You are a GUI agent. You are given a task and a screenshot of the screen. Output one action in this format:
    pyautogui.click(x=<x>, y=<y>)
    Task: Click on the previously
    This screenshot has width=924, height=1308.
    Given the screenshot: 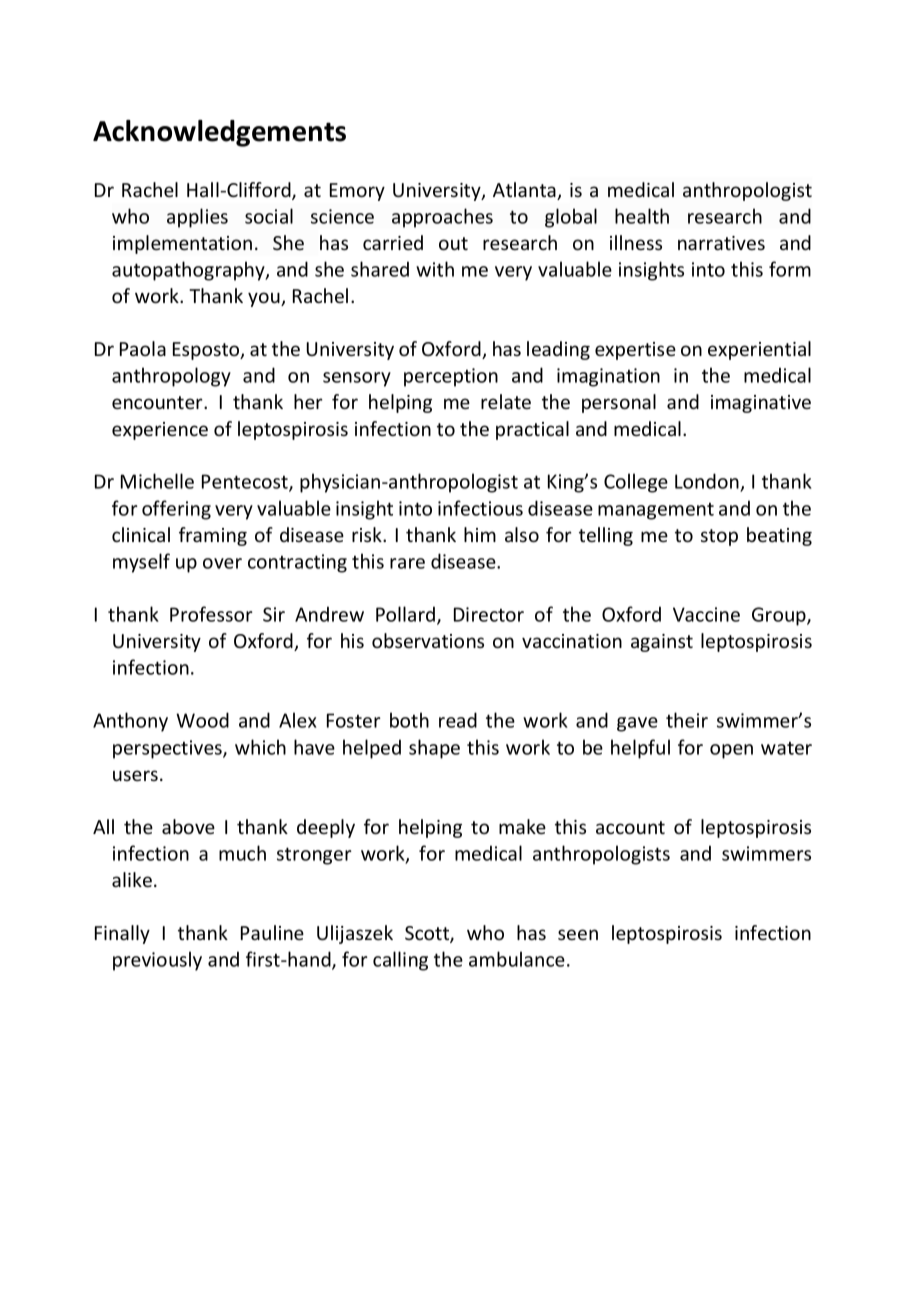 What is the action you would take?
    pyautogui.click(x=157, y=961)
